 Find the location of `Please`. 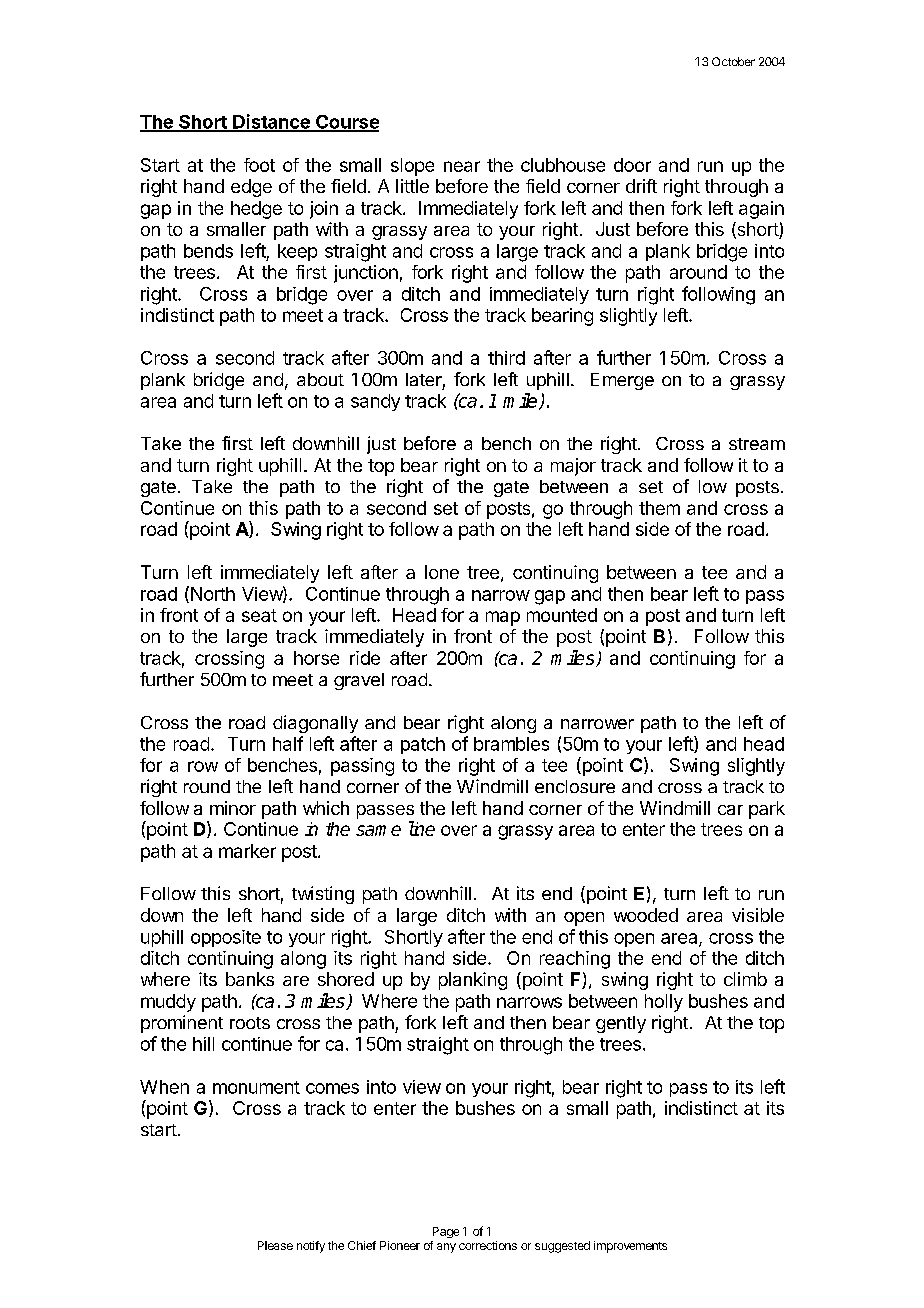

Please is located at coordinates (275, 1245).
